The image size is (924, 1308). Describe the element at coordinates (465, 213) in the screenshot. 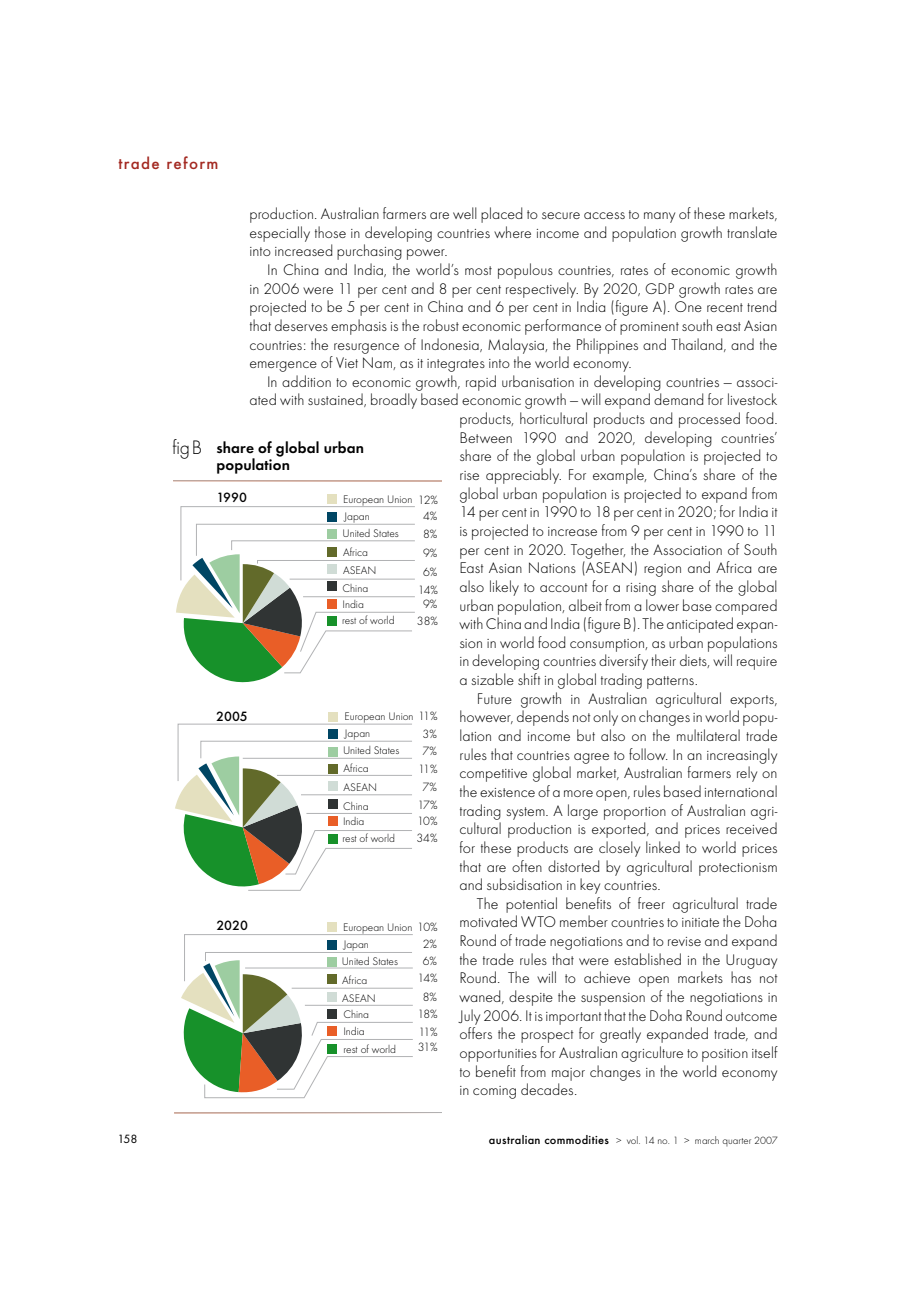

I see `well` at that location.
